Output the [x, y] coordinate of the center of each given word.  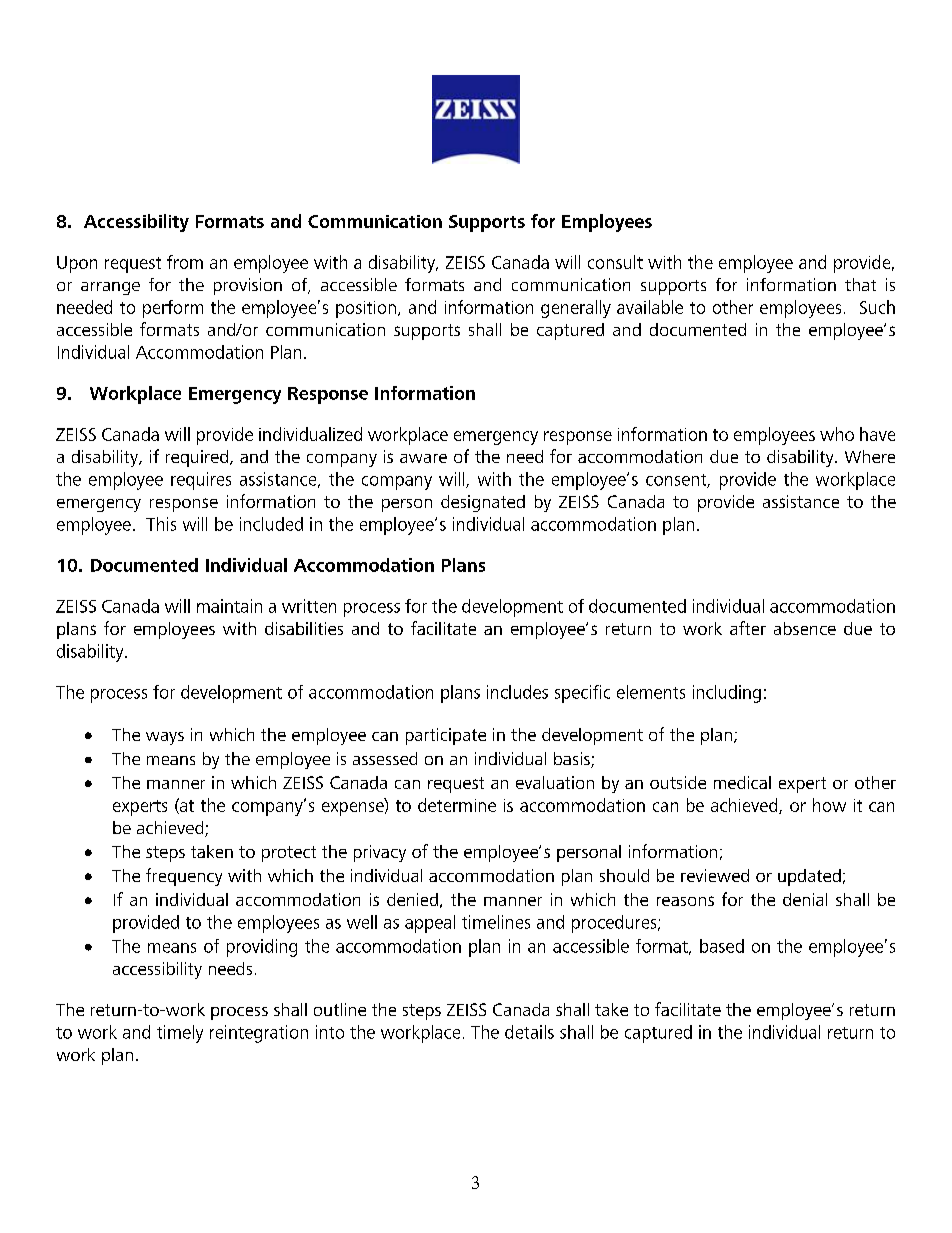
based [722, 946]
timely [180, 1034]
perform [173, 309]
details [529, 1032]
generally [576, 309]
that [860, 284]
